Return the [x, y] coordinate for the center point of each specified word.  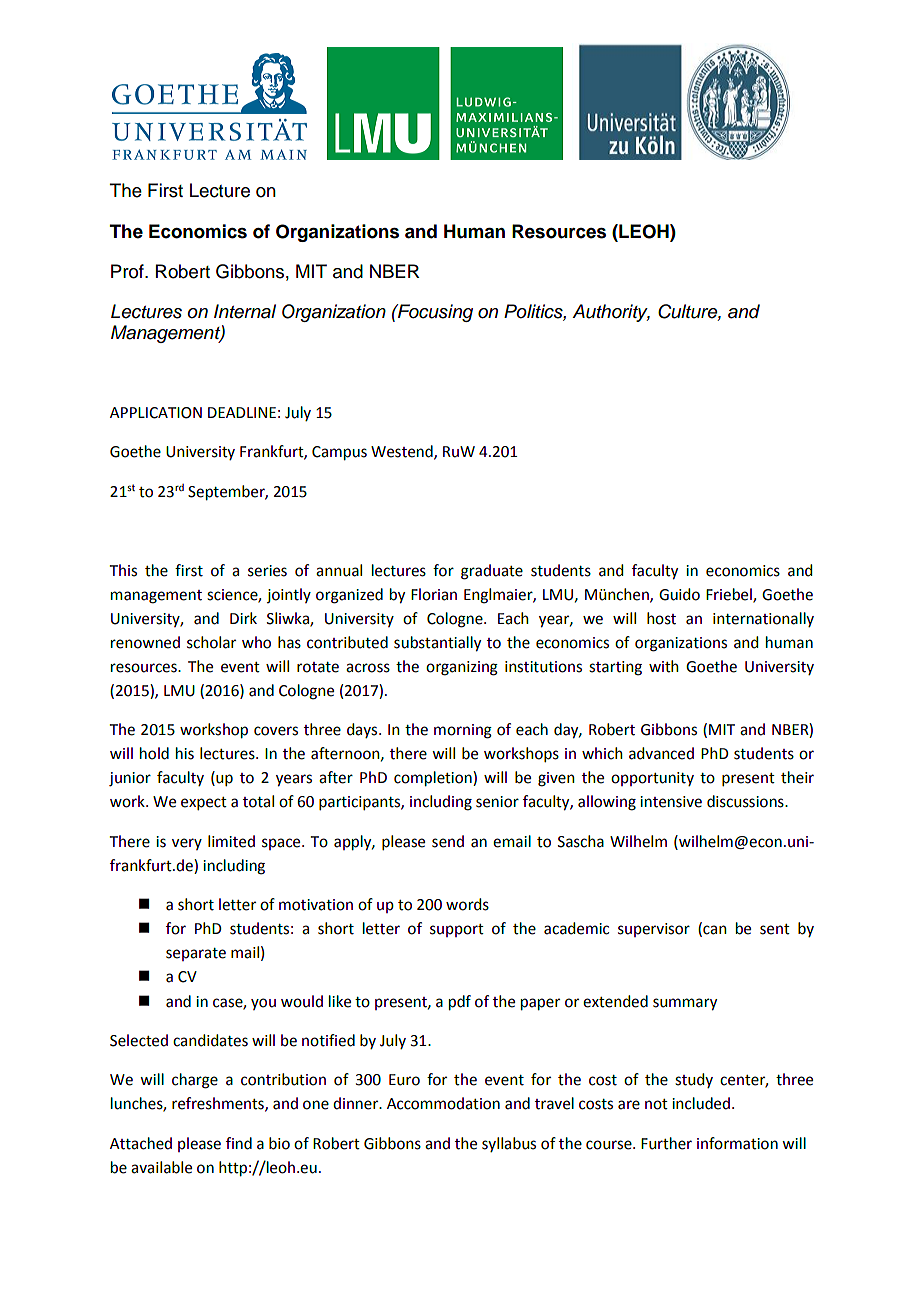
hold [154, 753]
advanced [661, 753]
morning [463, 731]
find [239, 1143]
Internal [245, 311]
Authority [611, 313]
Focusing [434, 313]
